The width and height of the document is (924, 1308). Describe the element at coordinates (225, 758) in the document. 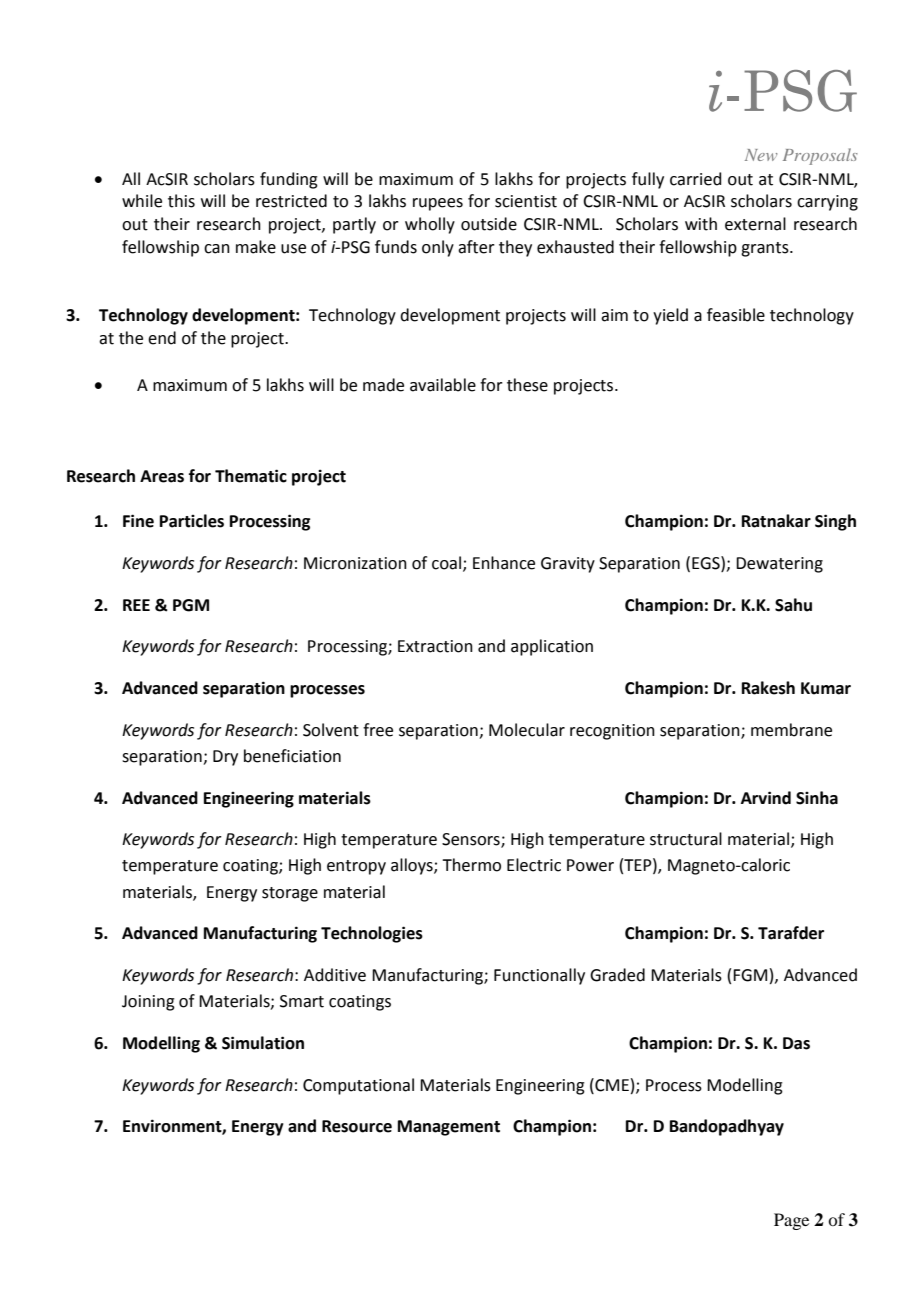

I see `Dry` at that location.
